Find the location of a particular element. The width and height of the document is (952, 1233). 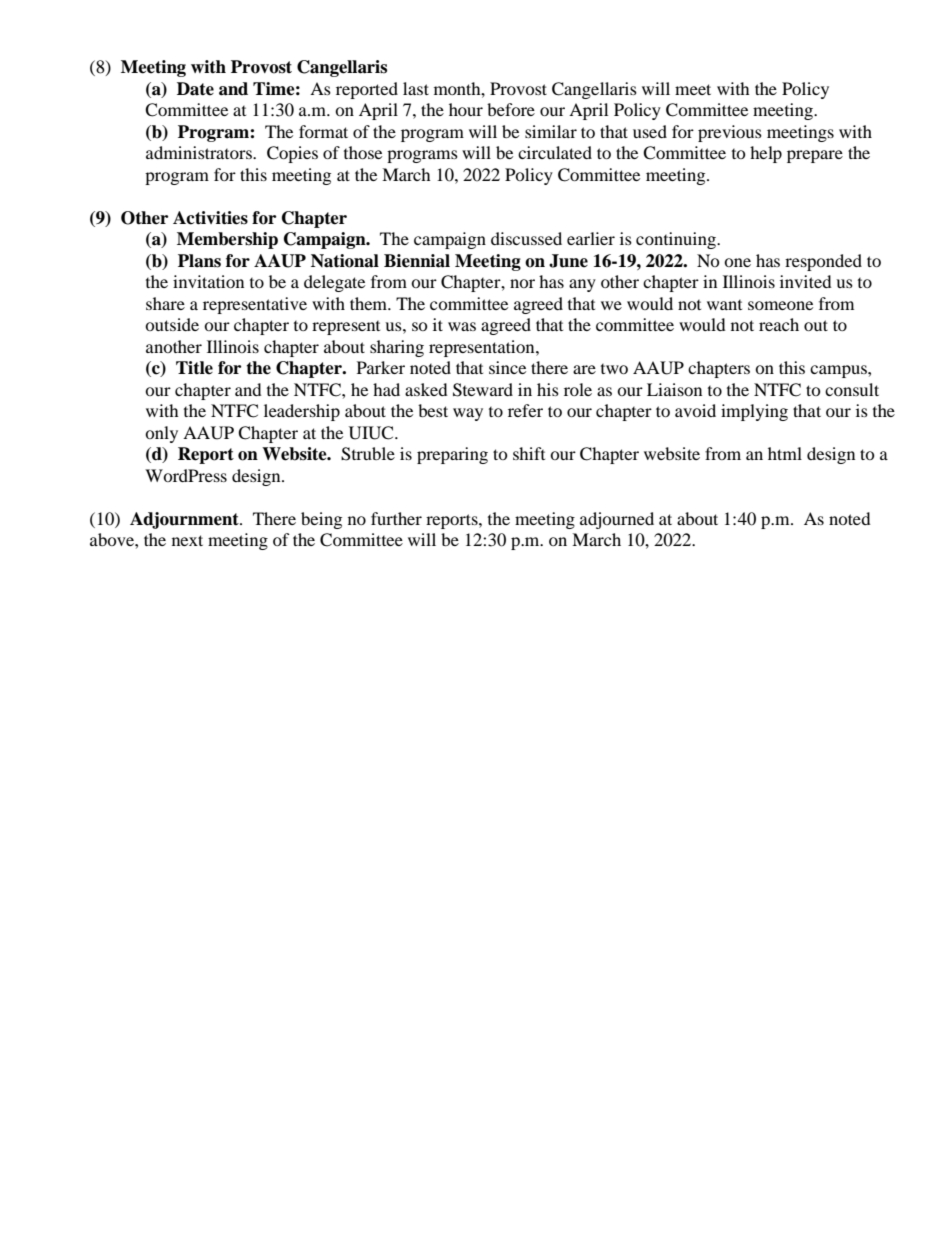

previous is located at coordinates (730, 133).
